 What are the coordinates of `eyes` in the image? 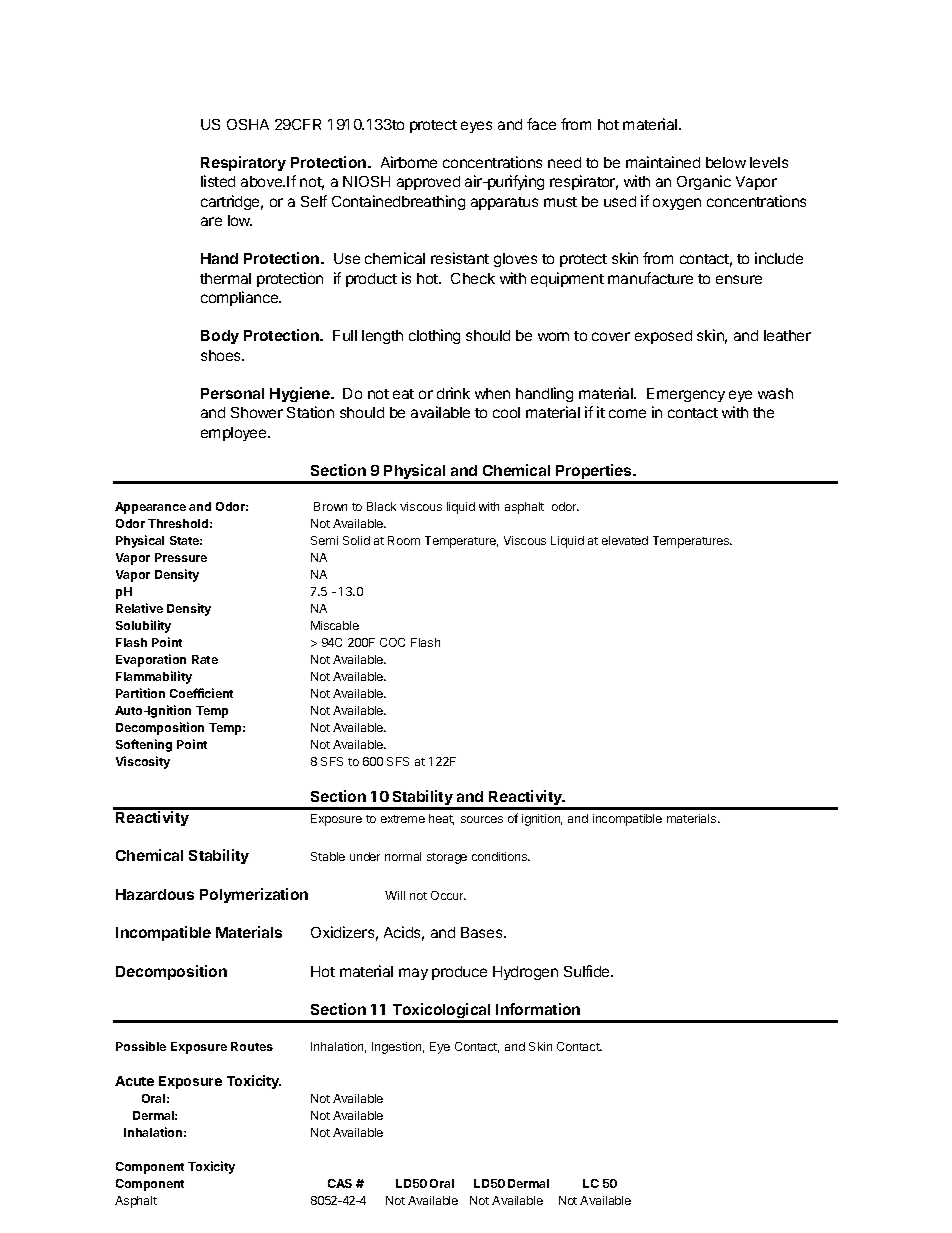 It's located at (476, 127).
